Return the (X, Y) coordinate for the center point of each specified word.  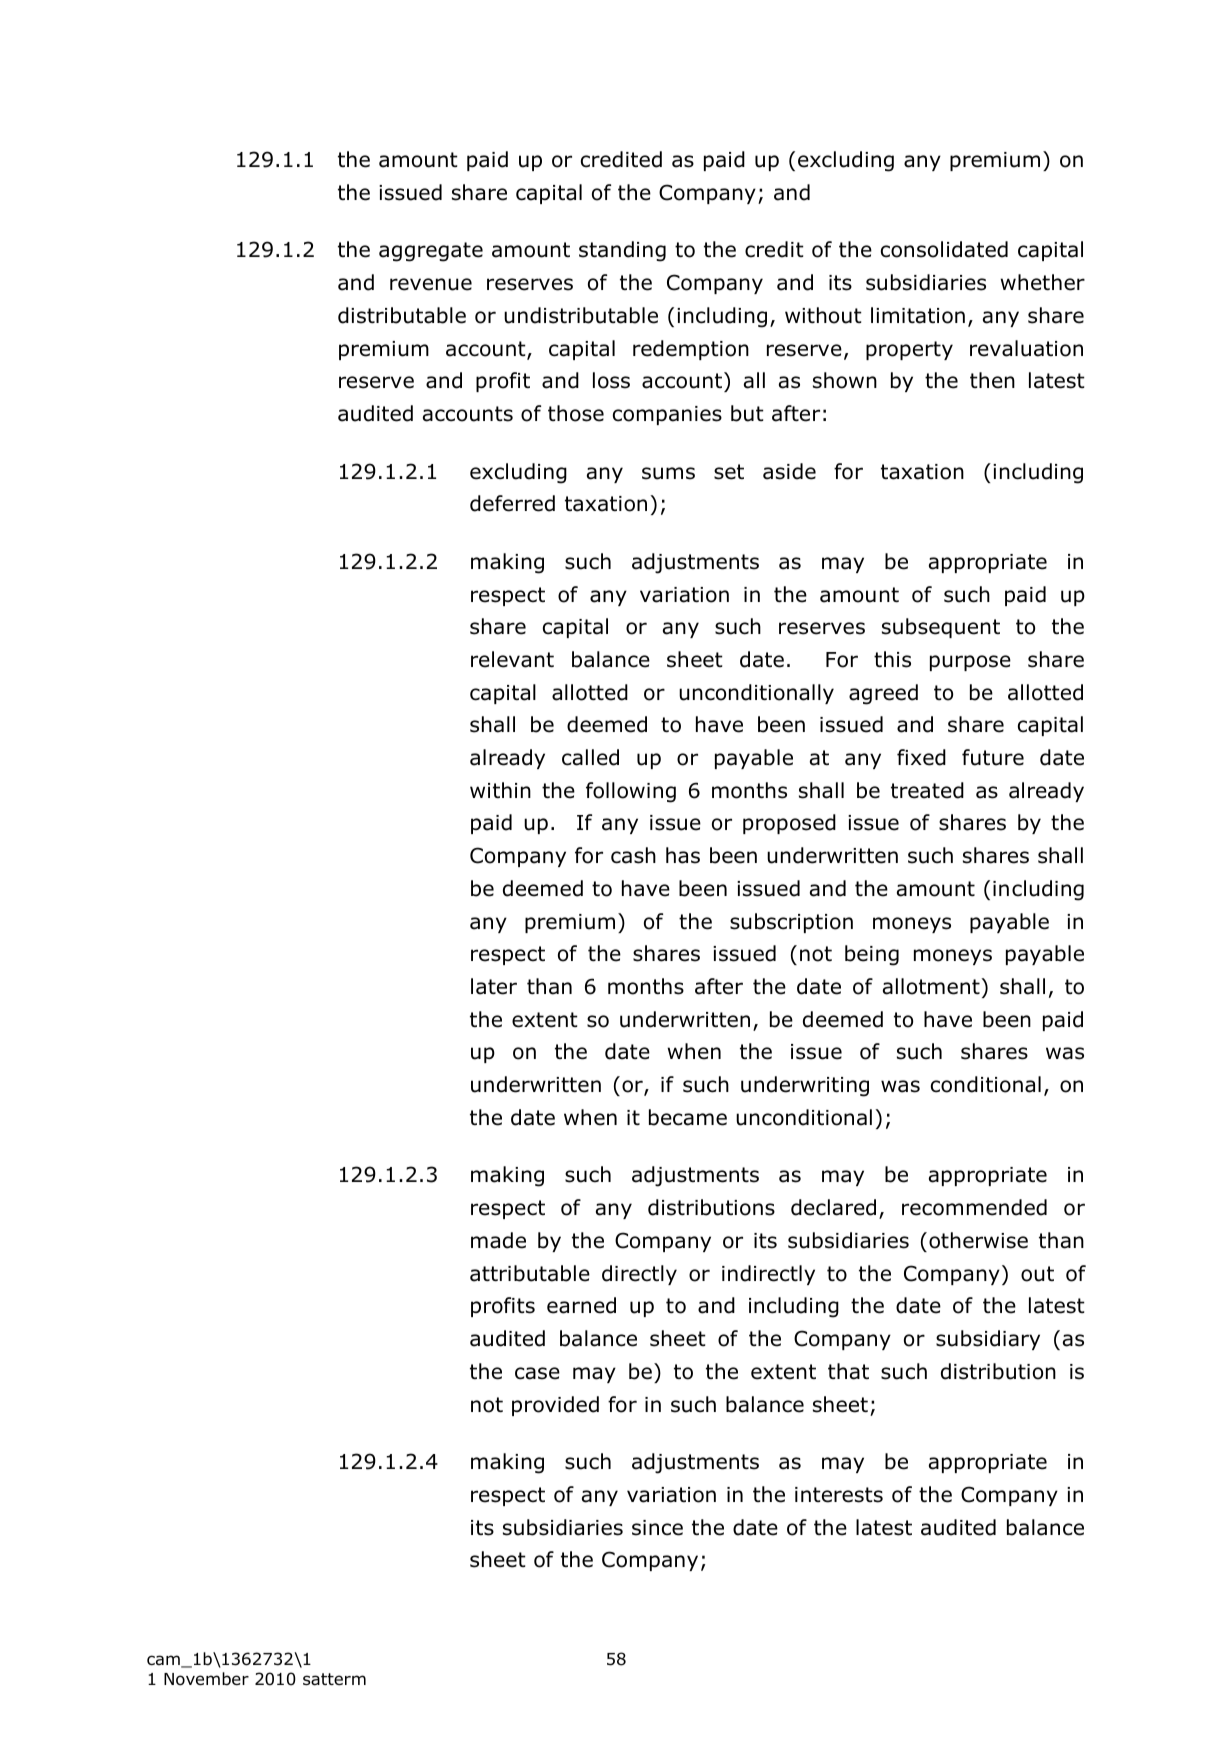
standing (622, 251)
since (657, 1528)
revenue (431, 284)
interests (839, 1495)
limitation (918, 315)
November (206, 1679)
